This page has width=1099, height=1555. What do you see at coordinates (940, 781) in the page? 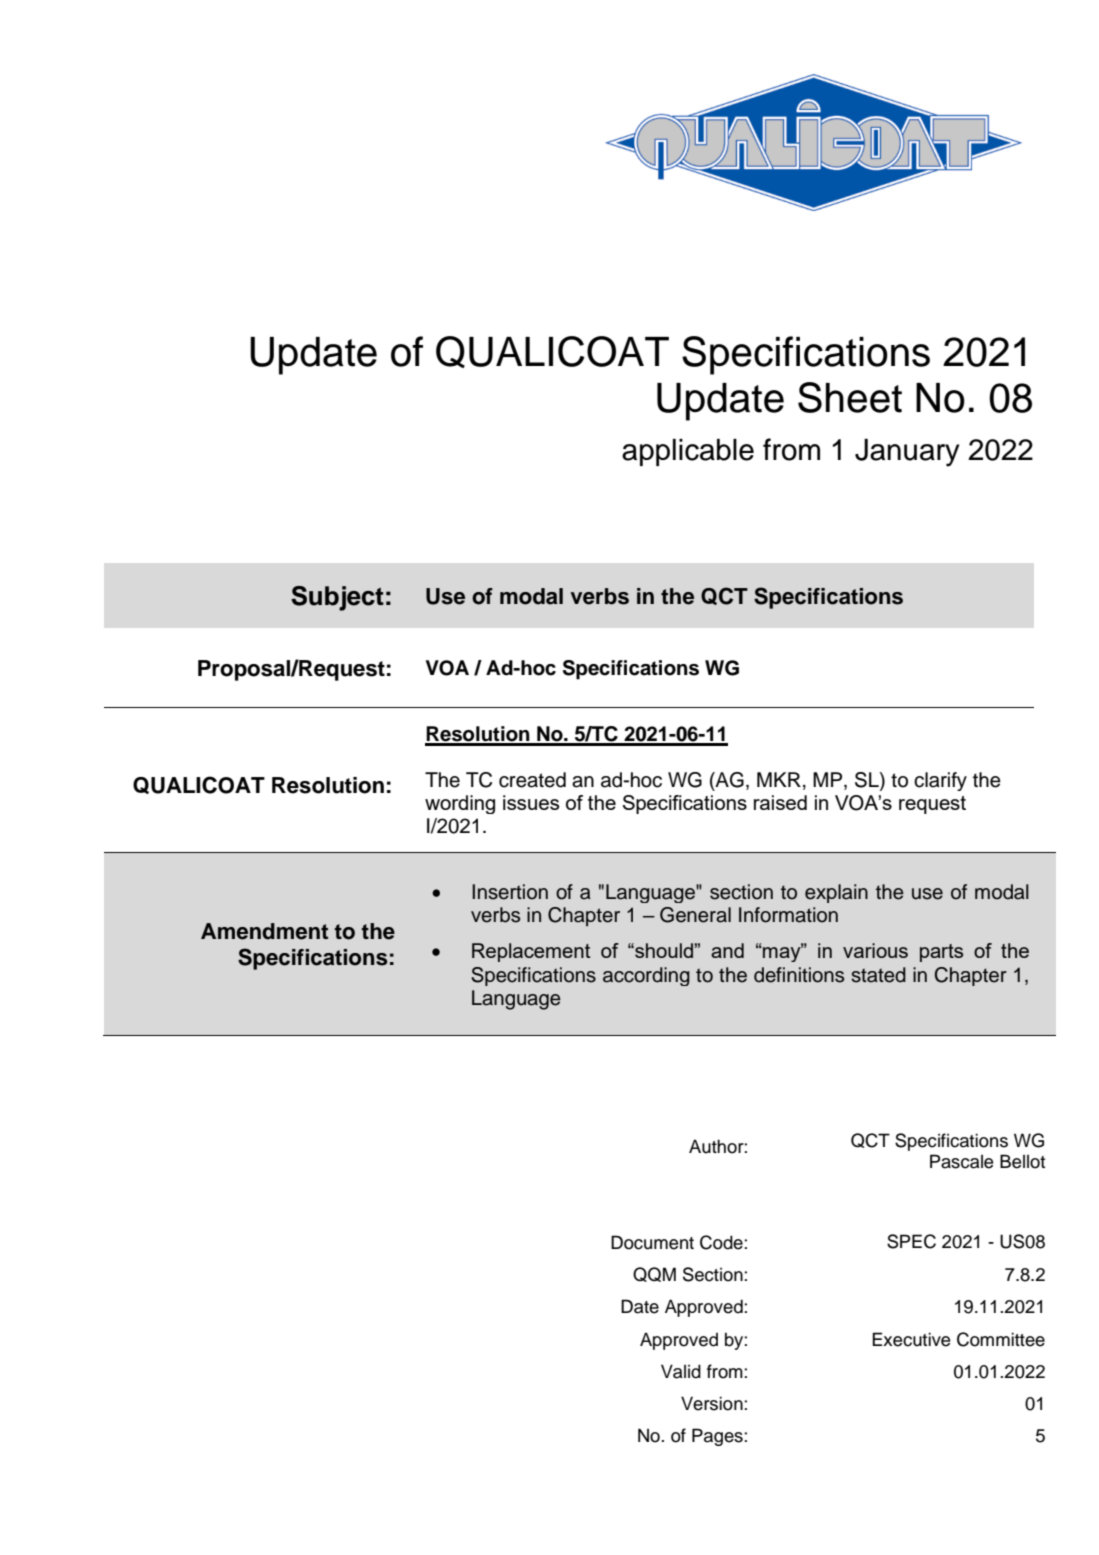
I see `clarify` at bounding box center [940, 781].
